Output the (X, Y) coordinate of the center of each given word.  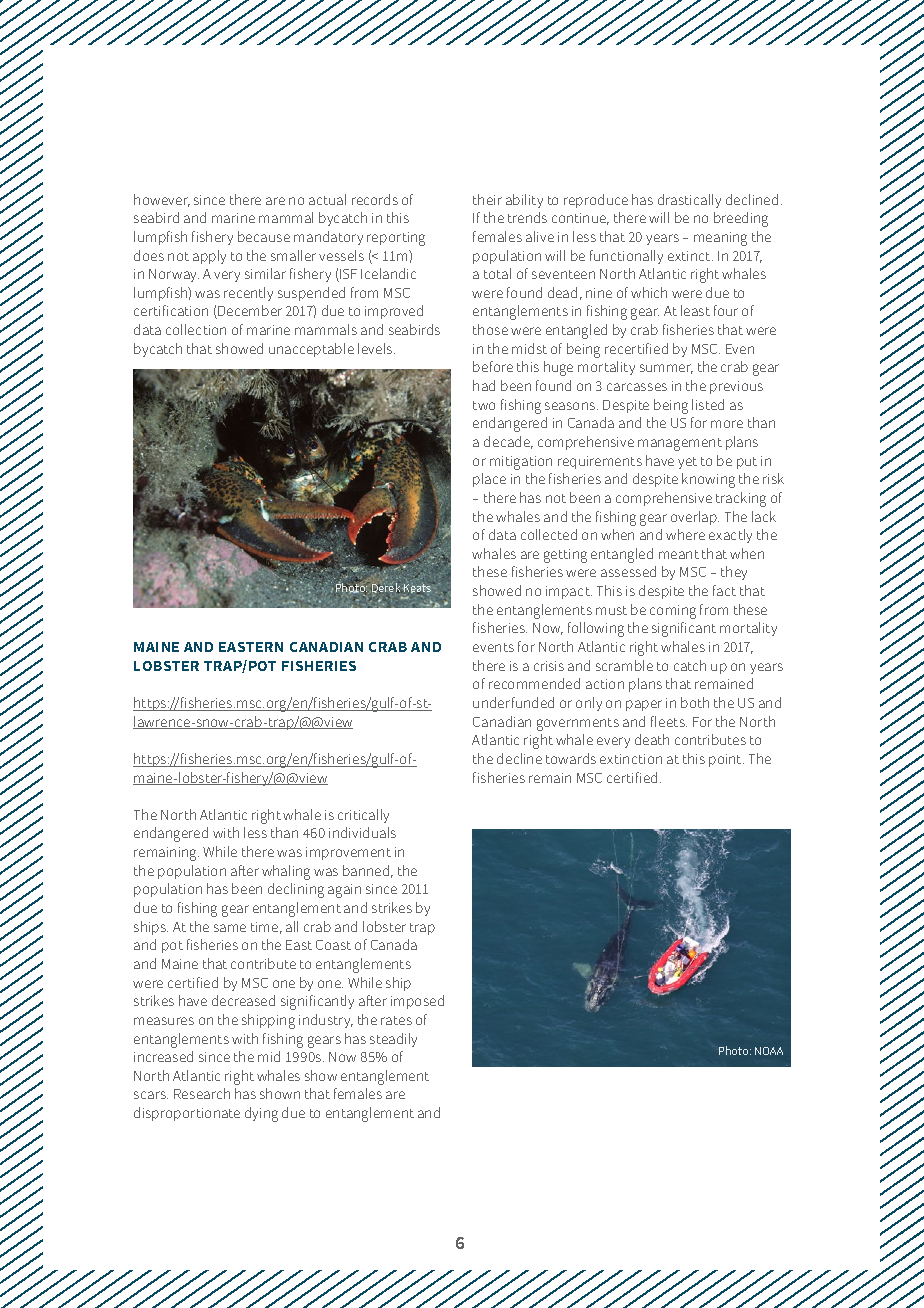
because (264, 236)
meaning (720, 239)
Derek (385, 588)
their (487, 199)
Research (202, 1093)
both (695, 702)
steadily (393, 1040)
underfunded (513, 702)
